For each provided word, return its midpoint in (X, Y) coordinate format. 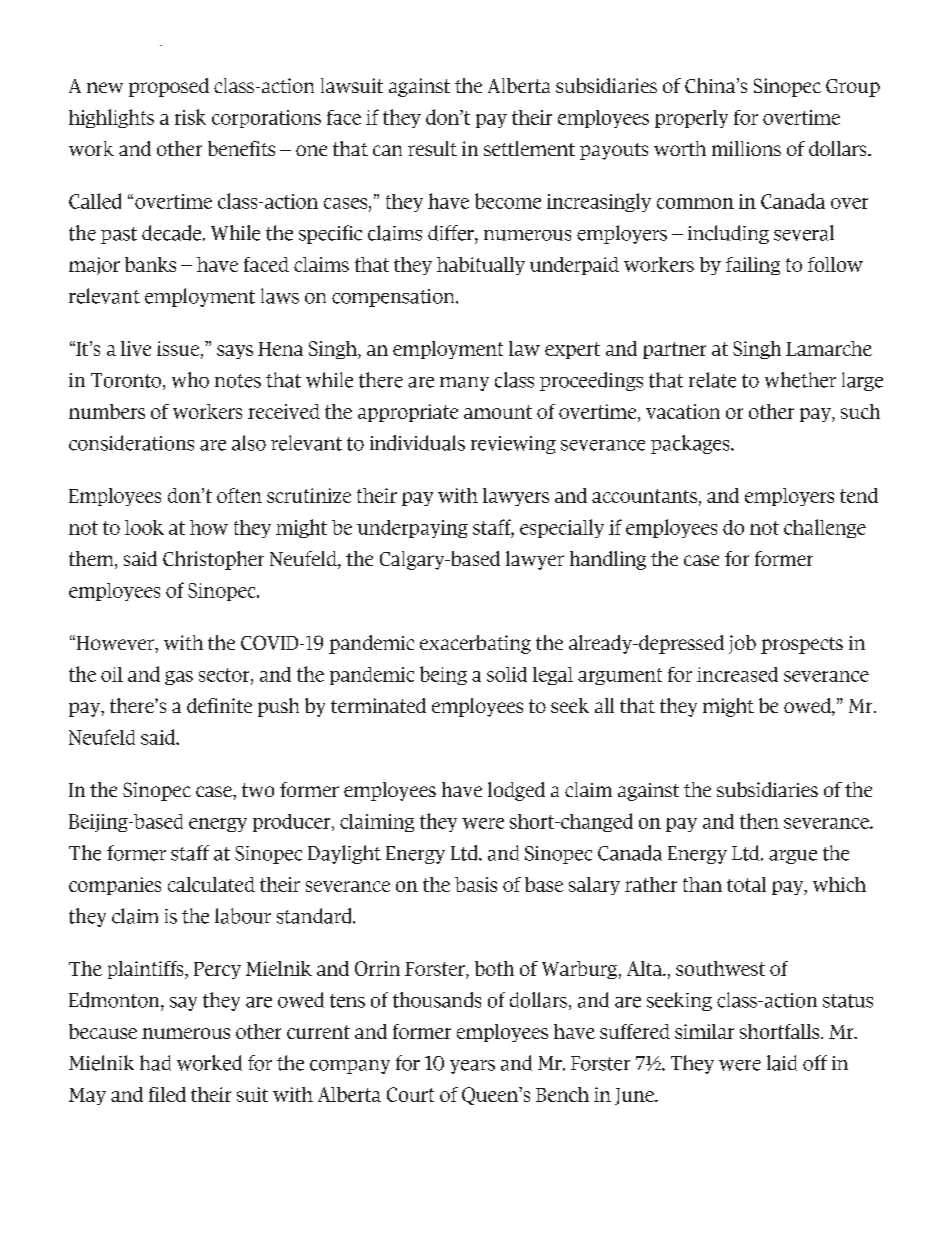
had (155, 1063)
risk (190, 117)
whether (800, 380)
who (190, 380)
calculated (211, 884)
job (742, 644)
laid (782, 1063)
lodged (516, 791)
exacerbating (475, 644)
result (432, 148)
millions (746, 148)
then (759, 821)
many (464, 384)
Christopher (213, 560)
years (472, 1067)
